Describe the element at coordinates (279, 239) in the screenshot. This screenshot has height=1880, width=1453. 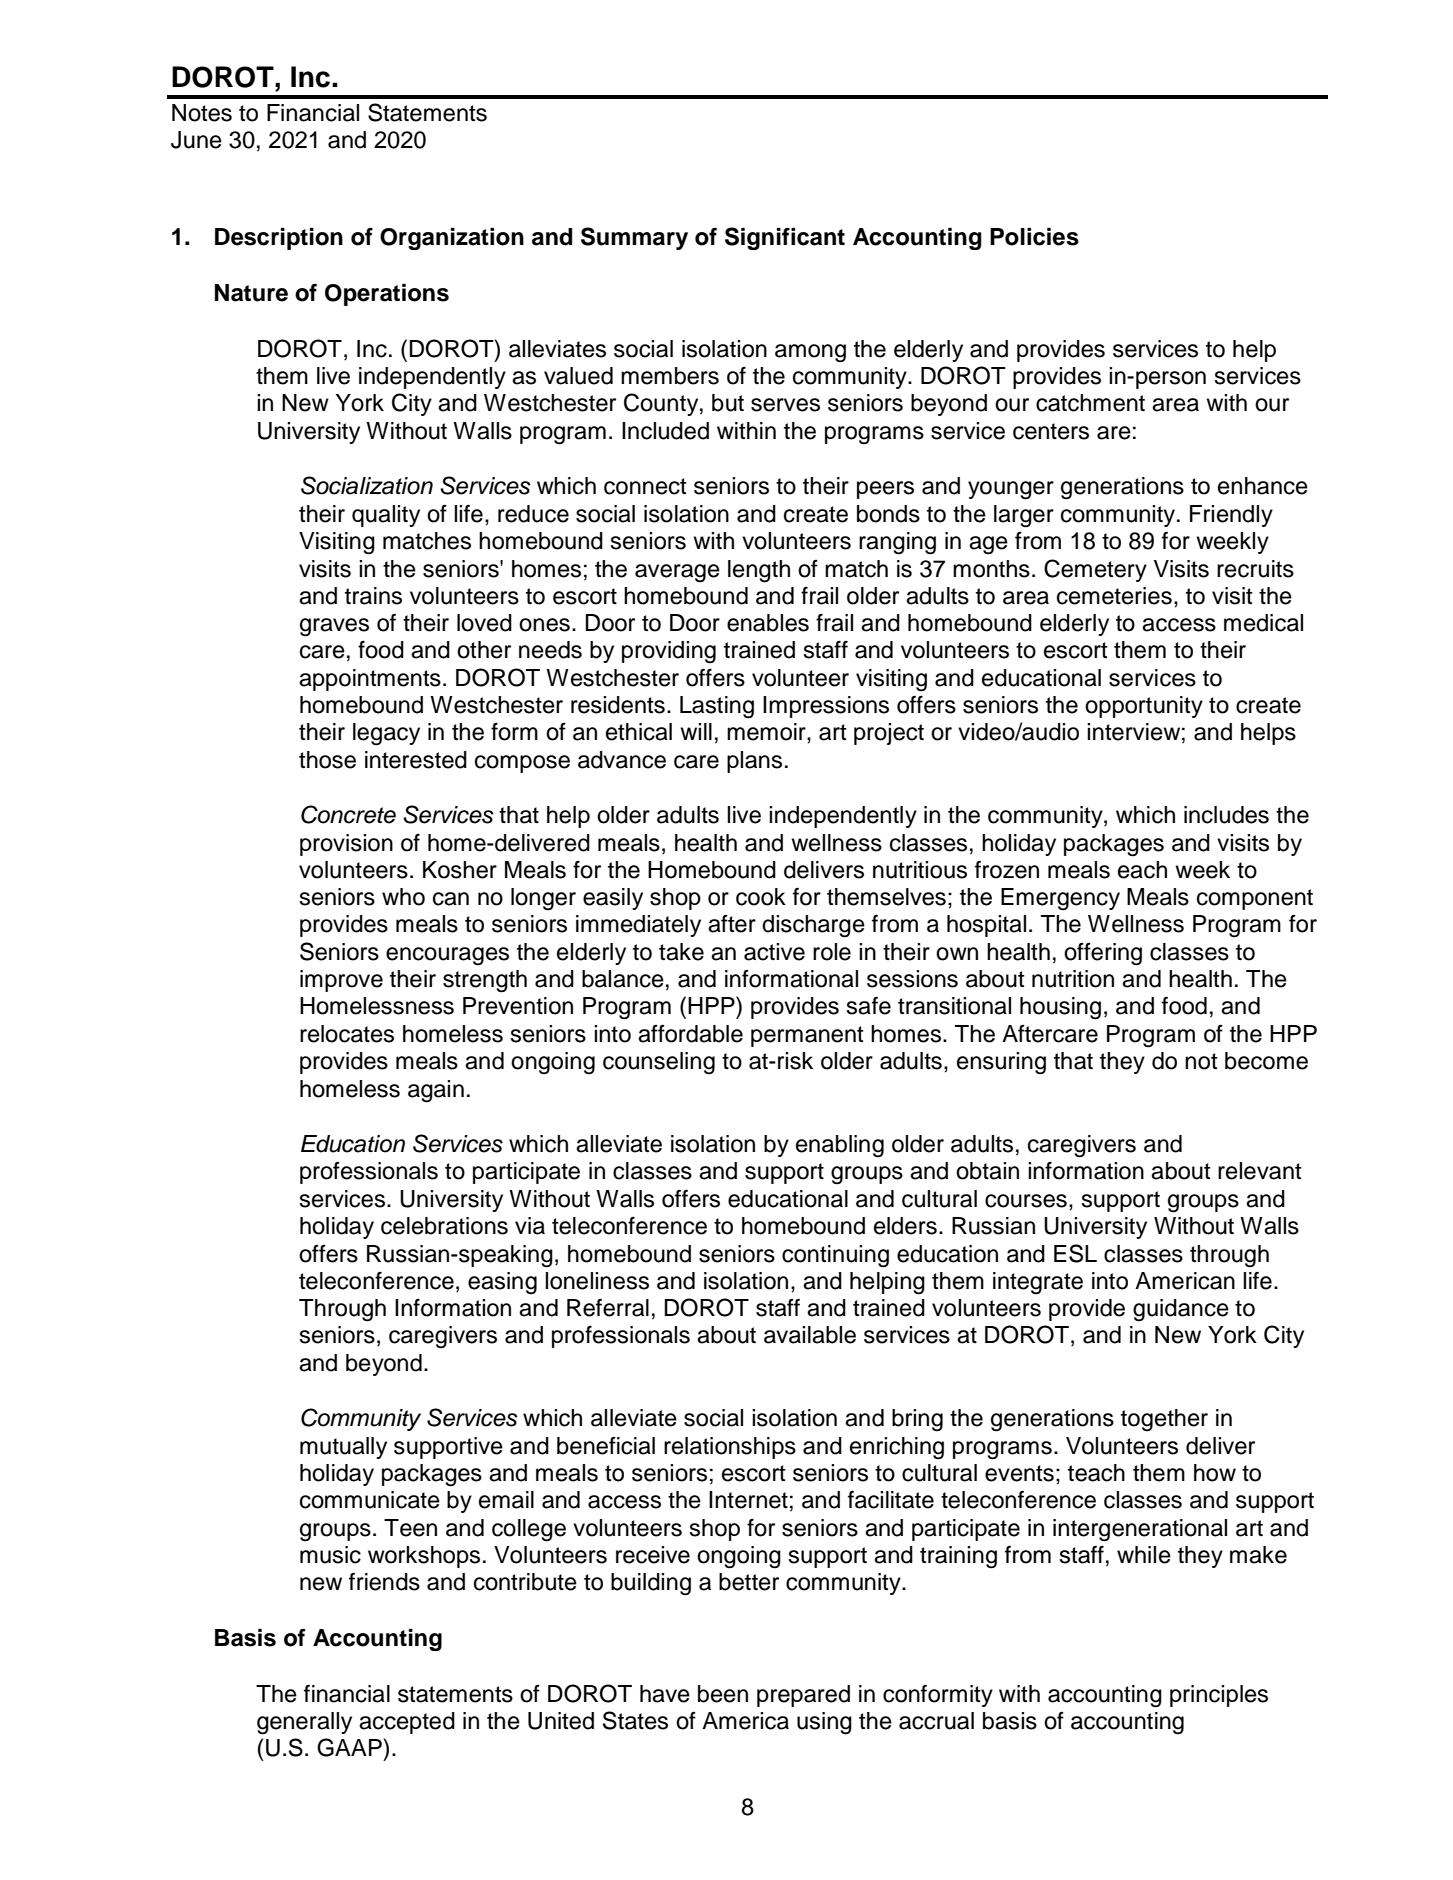
I see `Description` at that location.
